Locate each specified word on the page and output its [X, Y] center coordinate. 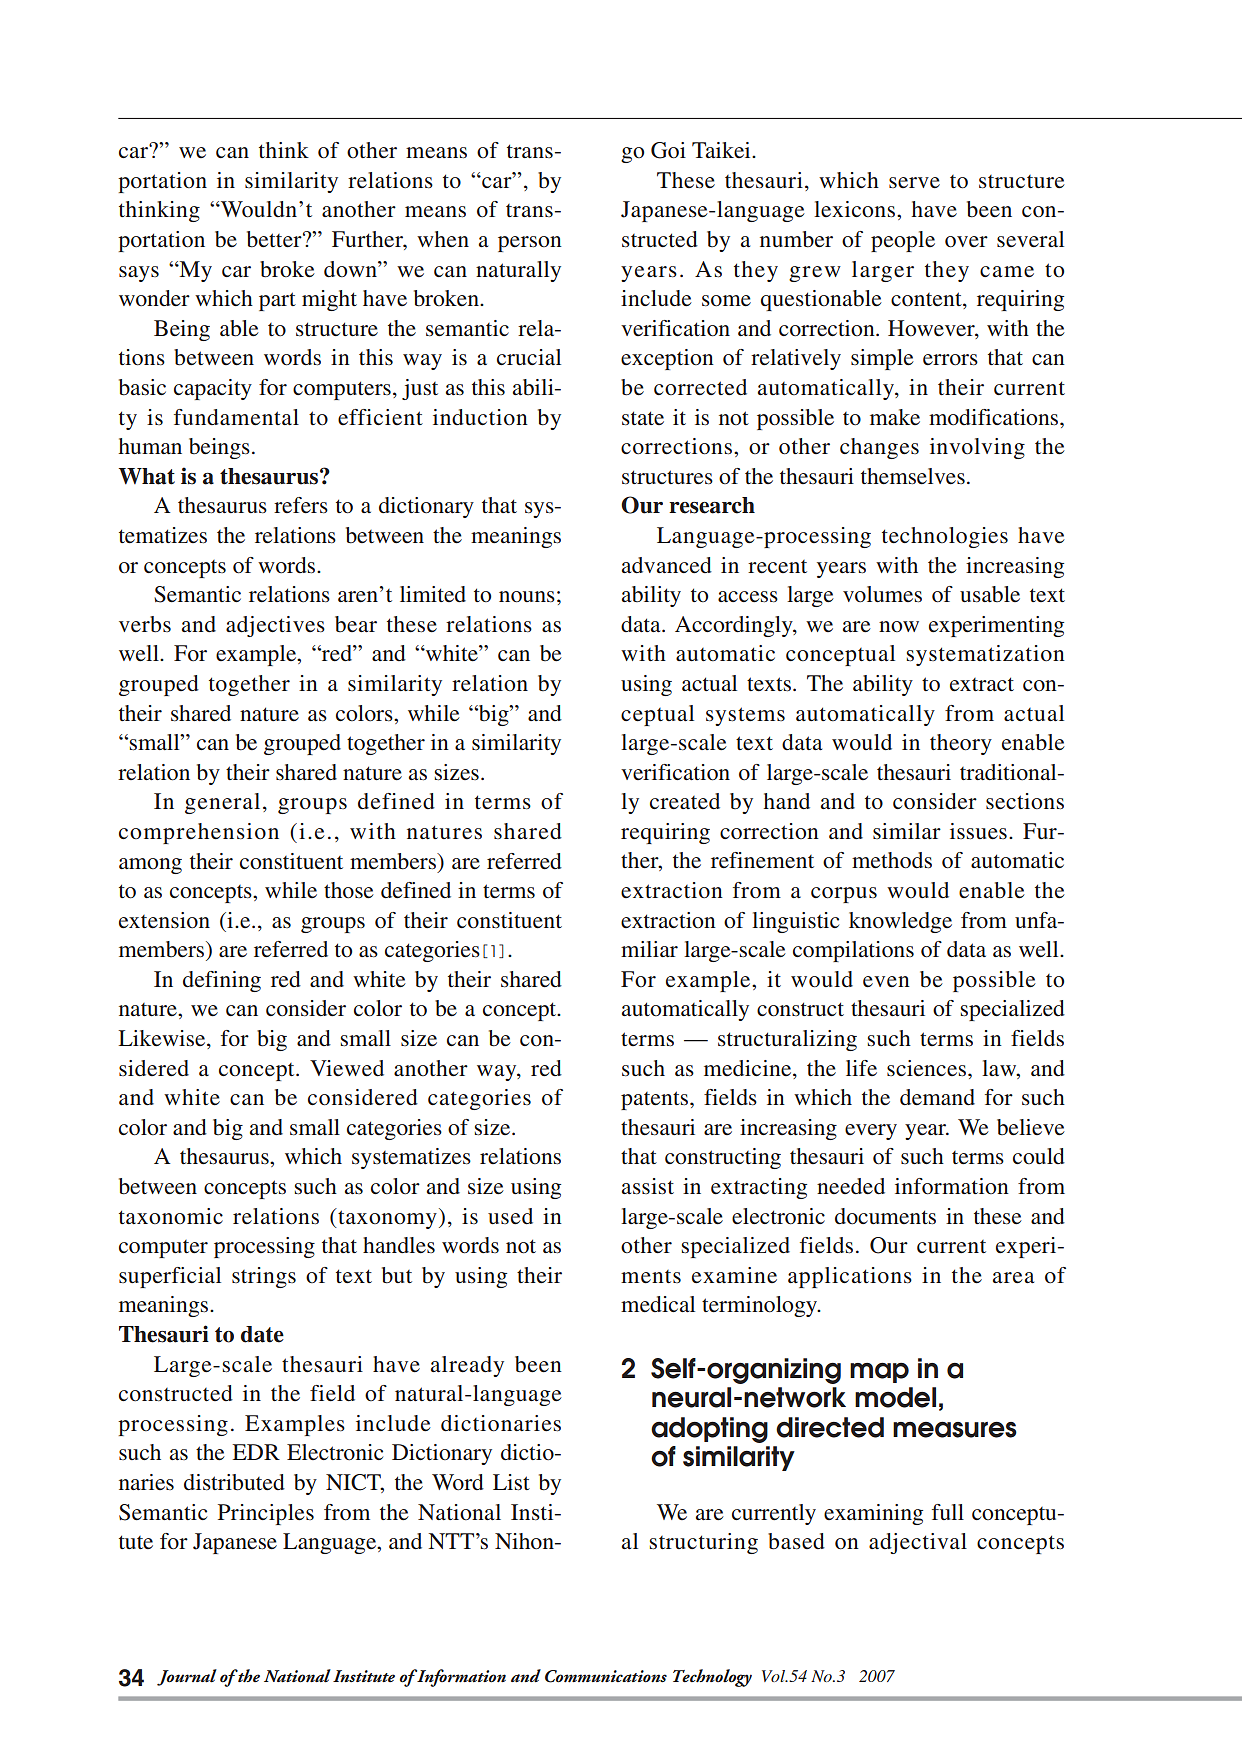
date [262, 1334]
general [222, 803]
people [903, 241]
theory [961, 744]
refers [301, 505]
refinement [762, 860]
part [277, 301]
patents [656, 1100]
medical [658, 1304]
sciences [926, 1068]
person [530, 244]
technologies [945, 537]
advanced [667, 565]
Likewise [163, 1039]
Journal [187, 1677]
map [879, 1372]
